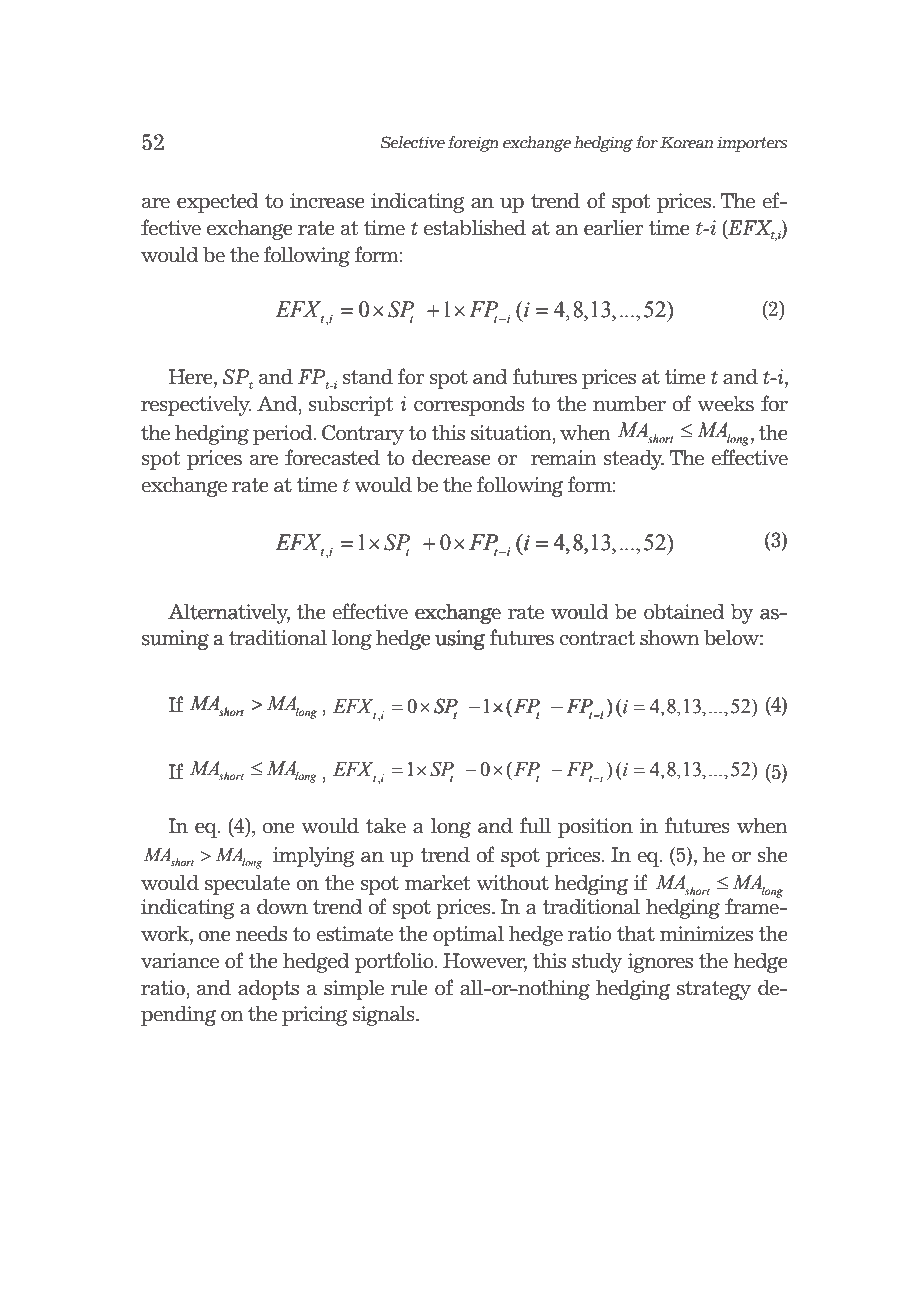 This document has height=1300, width=924. What do you see at coordinates (614, 228) in the document?
I see `earlier` at bounding box center [614, 228].
